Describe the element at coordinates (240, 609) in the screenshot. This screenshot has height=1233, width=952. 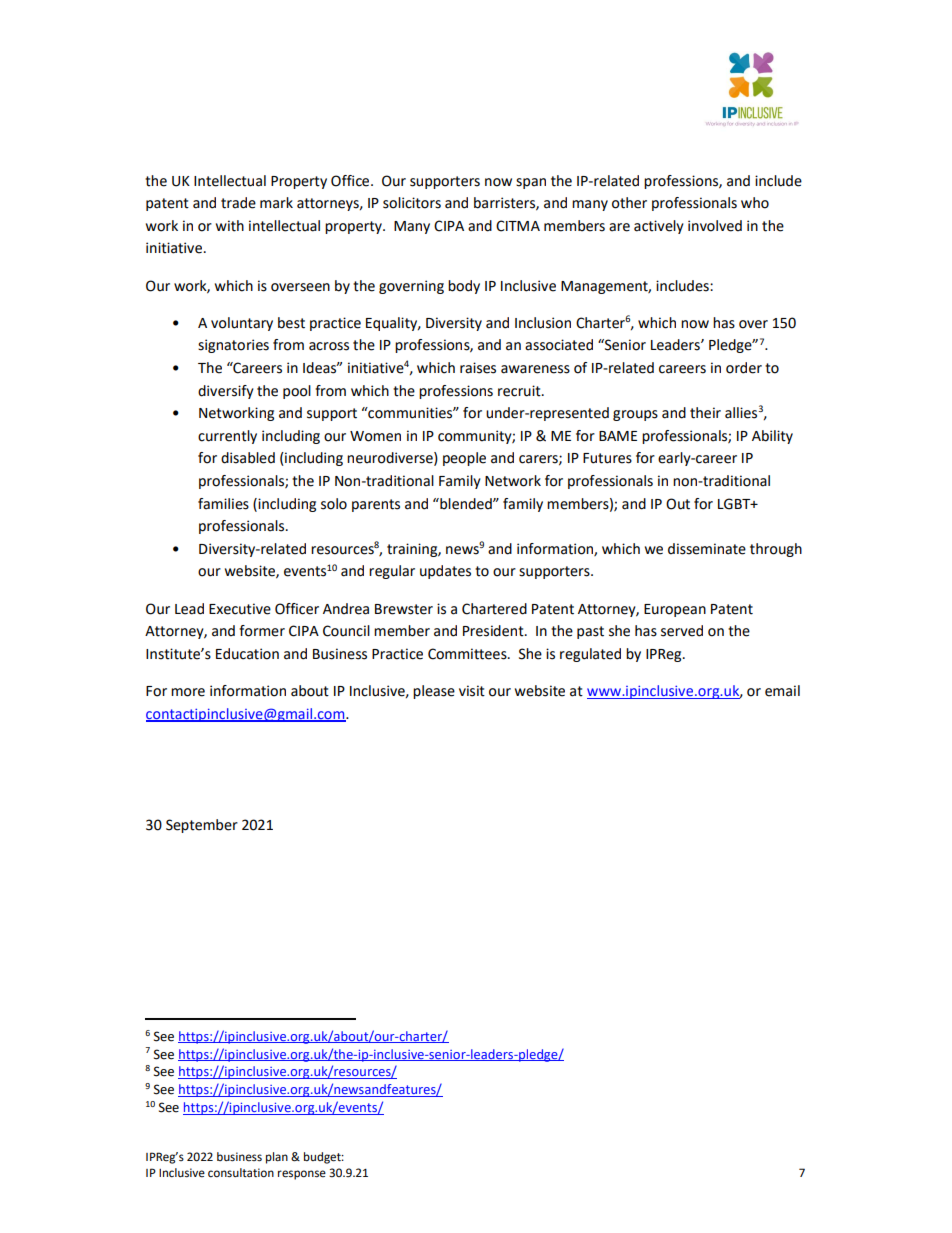
I see `Executive` at that location.
